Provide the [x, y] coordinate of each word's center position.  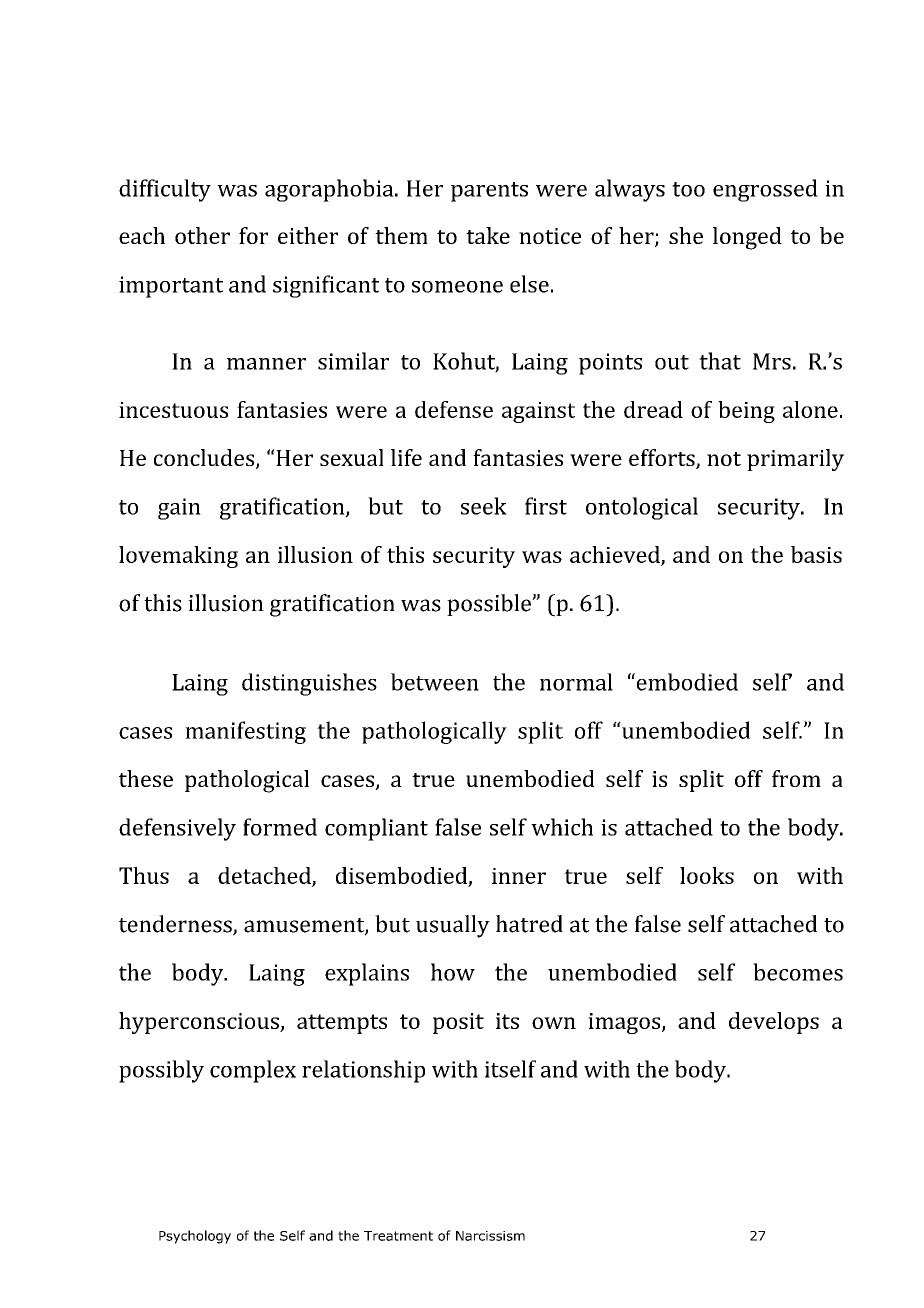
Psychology [195, 1237]
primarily [795, 460]
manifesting [245, 732]
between [435, 682]
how [453, 972]
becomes [798, 972]
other [202, 235]
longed [747, 238]
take [488, 235]
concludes [205, 459]
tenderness [176, 925]
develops [774, 1023]
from [796, 778]
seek [484, 506]
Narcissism [490, 1236]
